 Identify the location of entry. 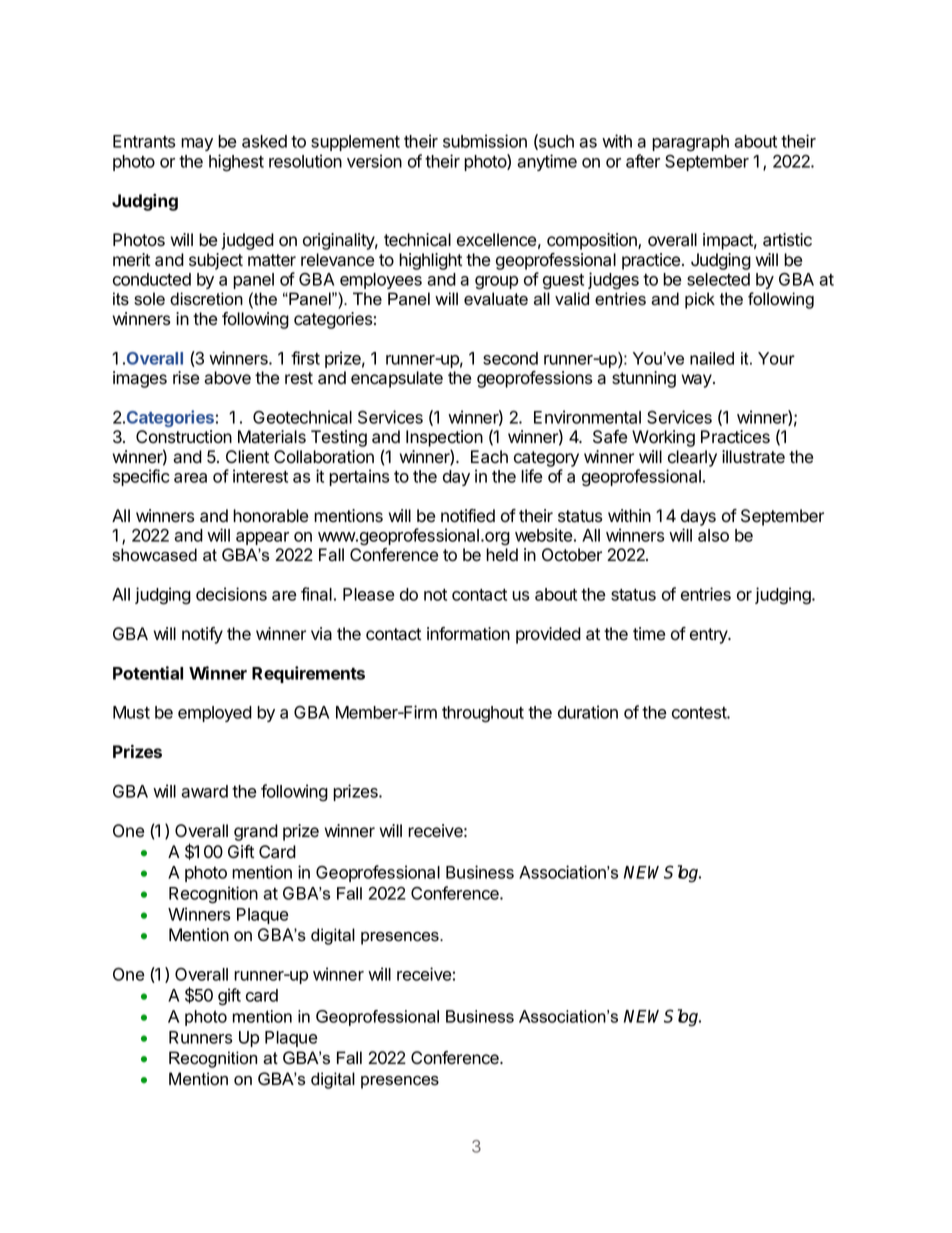
(710, 636).
